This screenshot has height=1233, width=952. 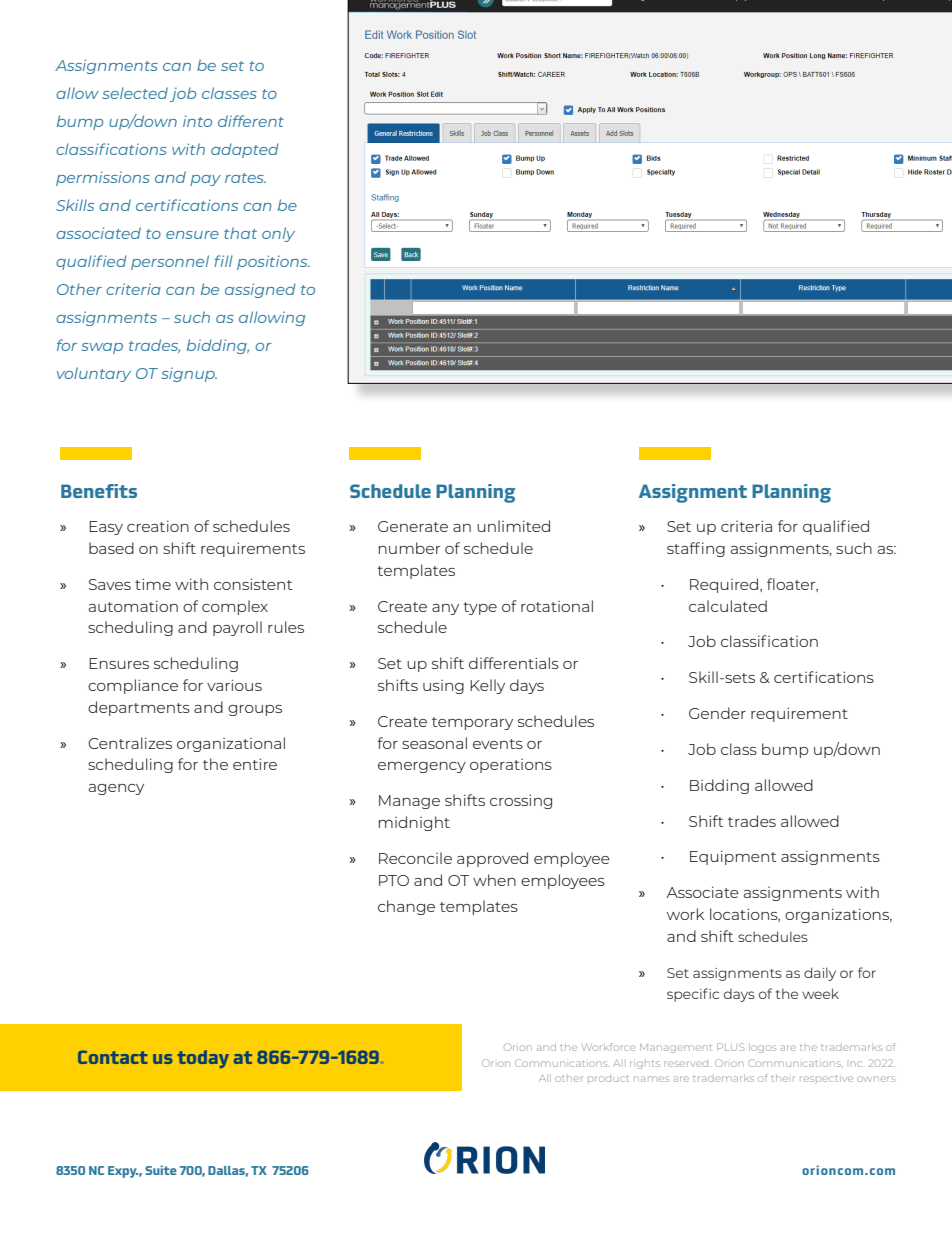 I want to click on creation, so click(x=158, y=526).
